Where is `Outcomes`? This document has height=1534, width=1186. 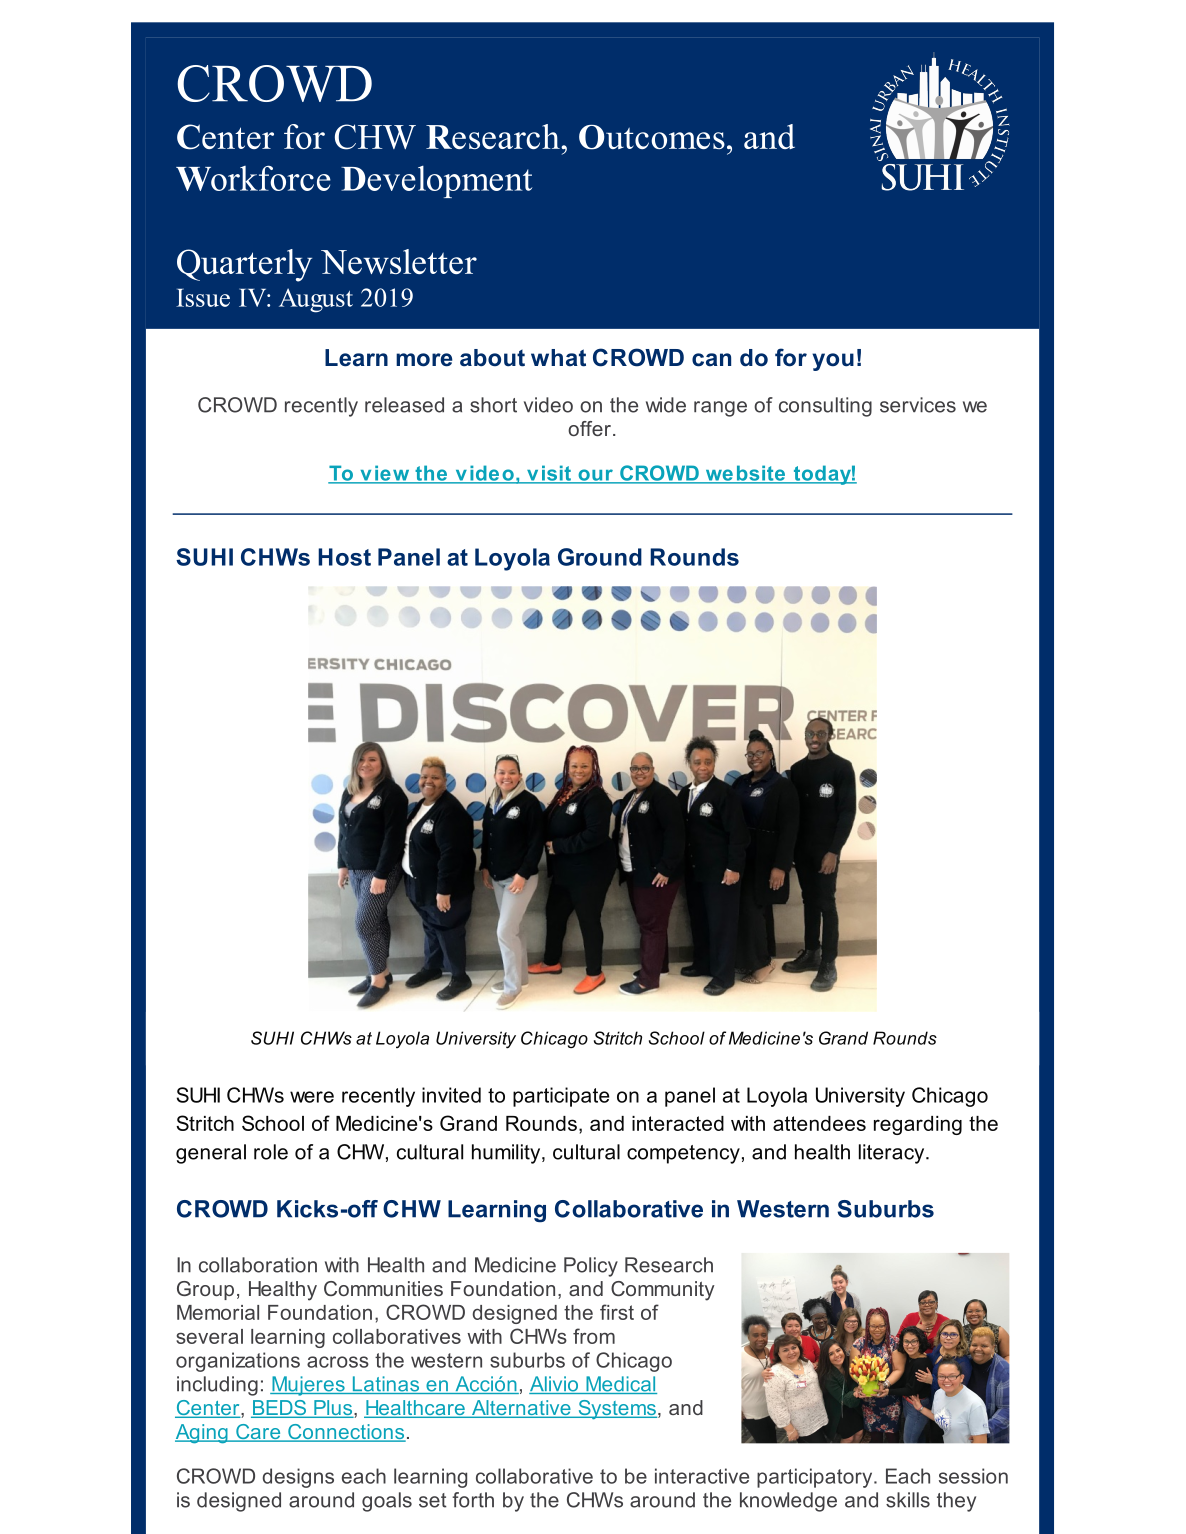
Outcomes is located at coordinates (652, 137).
